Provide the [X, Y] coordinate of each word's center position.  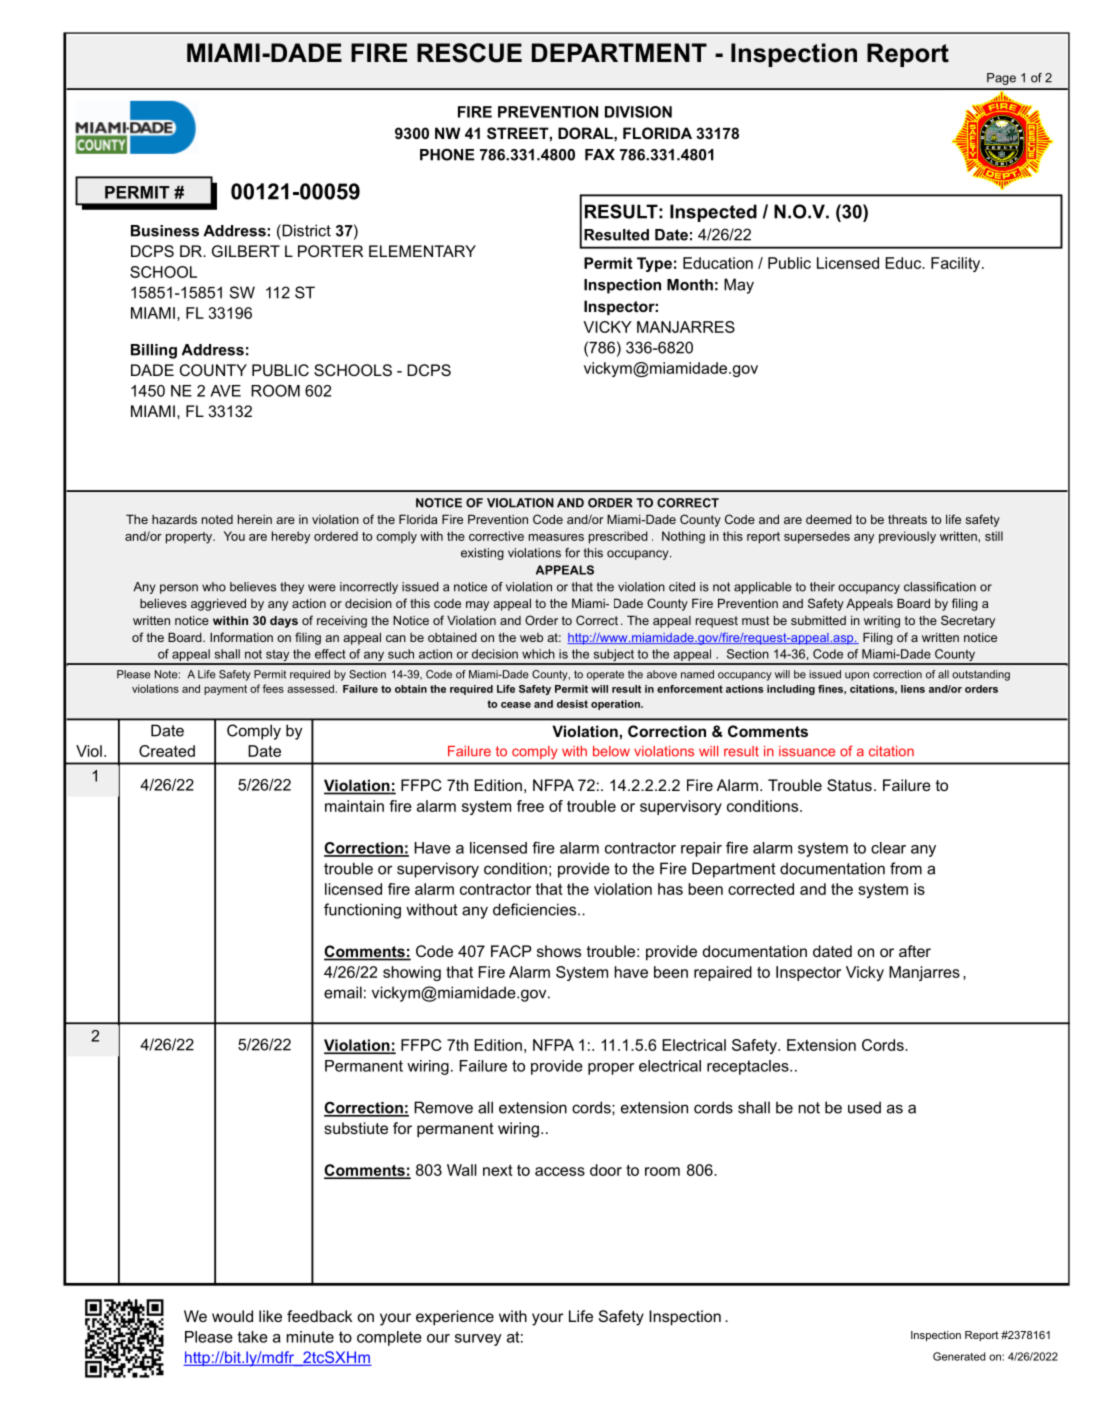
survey [478, 1340]
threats [907, 519]
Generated [959, 1356]
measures [556, 537]
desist [572, 704]
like [270, 1316]
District [305, 230]
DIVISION [638, 112]
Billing [154, 351]
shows [559, 951]
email [343, 992]
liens [913, 689]
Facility [957, 264]
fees [273, 688]
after [915, 951]
